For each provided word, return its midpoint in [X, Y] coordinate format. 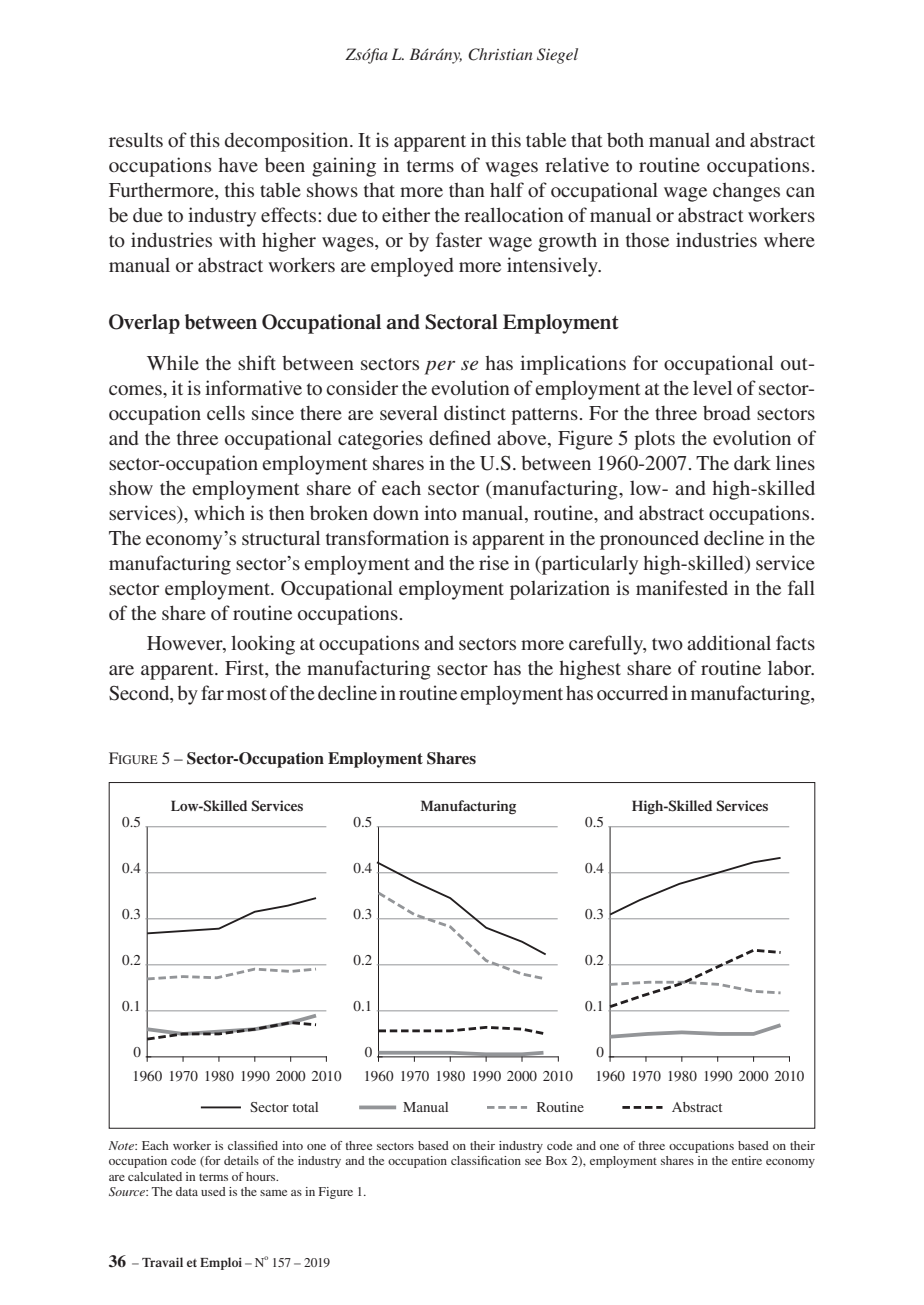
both [625, 139]
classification [486, 1160]
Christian [500, 54]
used [213, 1191]
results [136, 140]
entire [747, 1160]
